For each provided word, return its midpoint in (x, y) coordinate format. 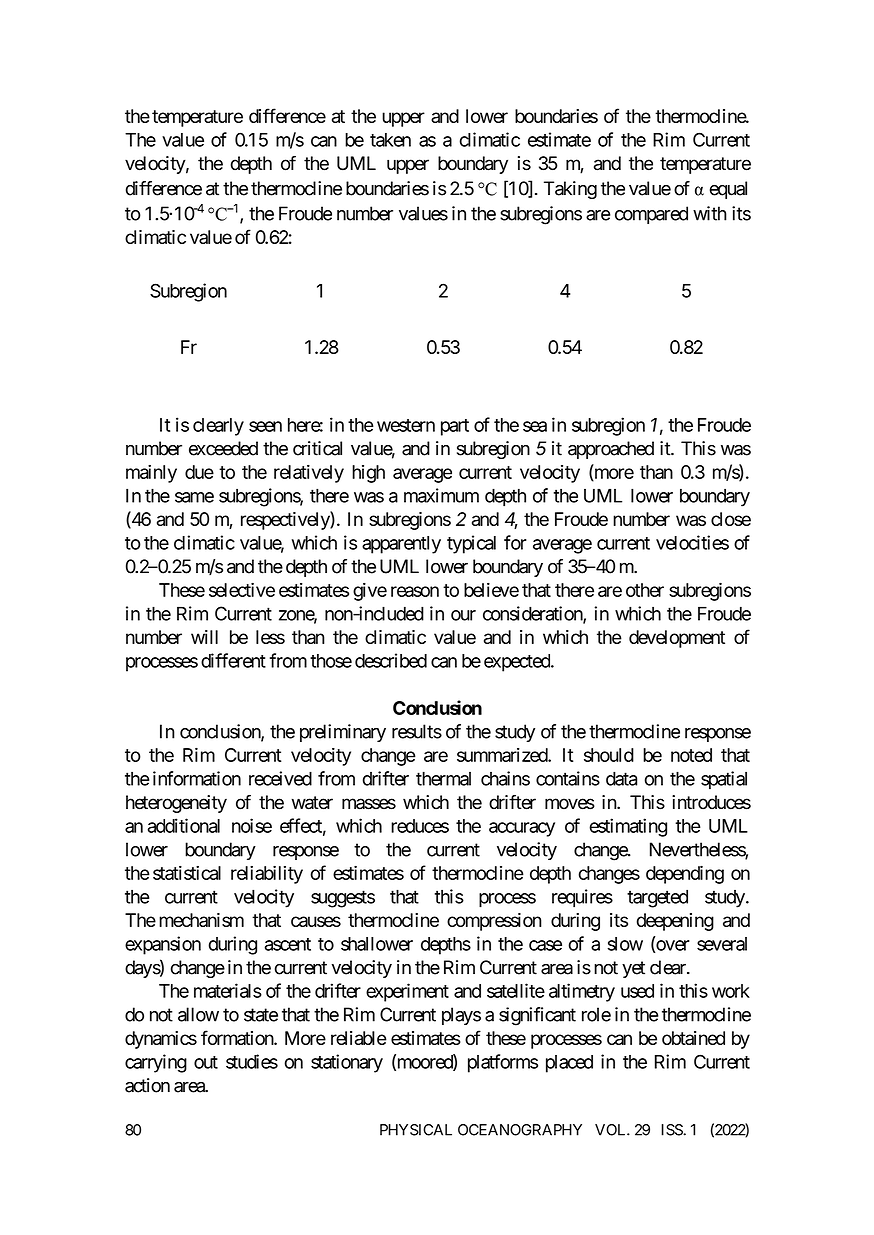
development (677, 639)
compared (651, 215)
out (206, 1062)
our (463, 615)
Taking (570, 190)
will (204, 637)
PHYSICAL (416, 1130)
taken (390, 140)
